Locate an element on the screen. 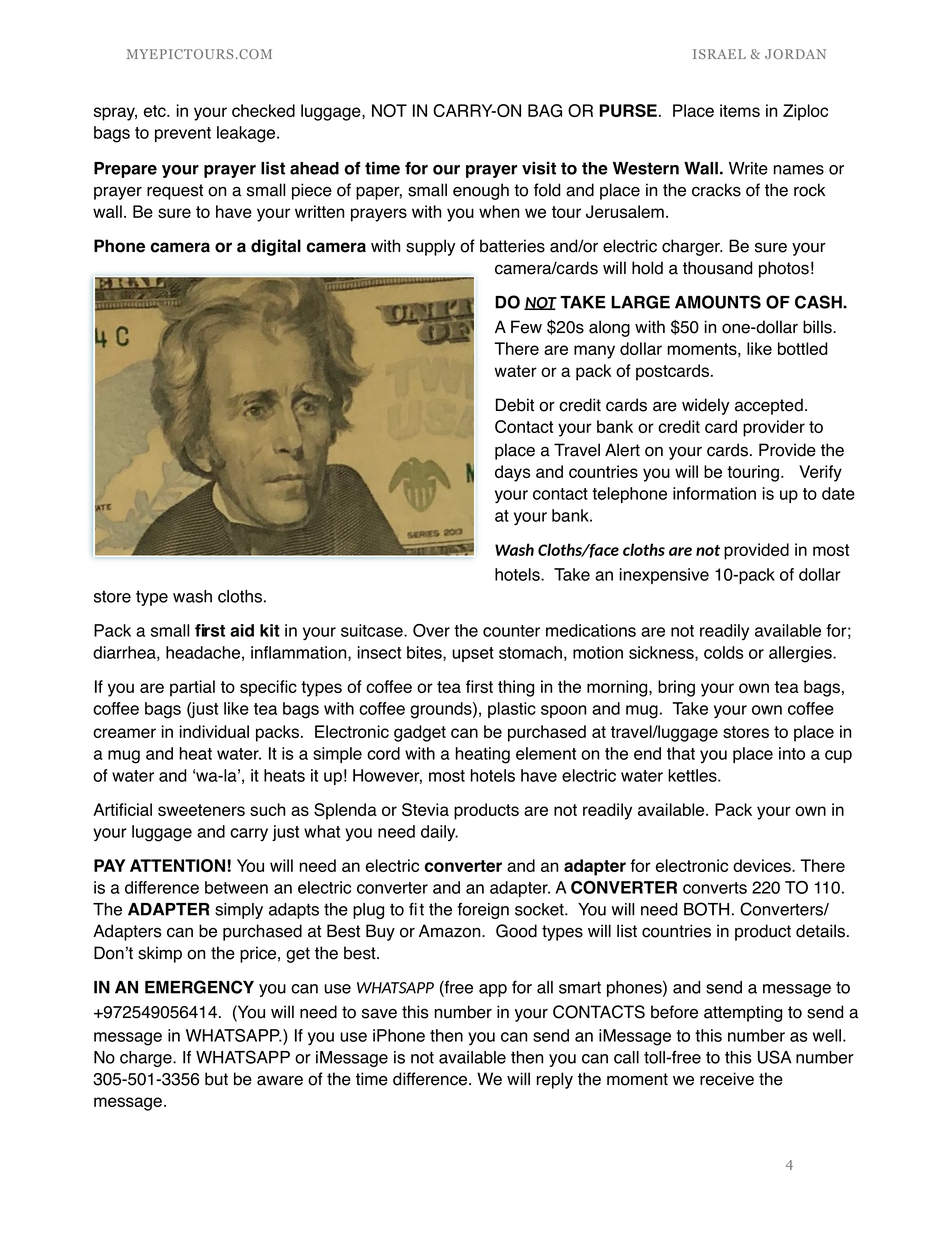  visit is located at coordinates (539, 168).
